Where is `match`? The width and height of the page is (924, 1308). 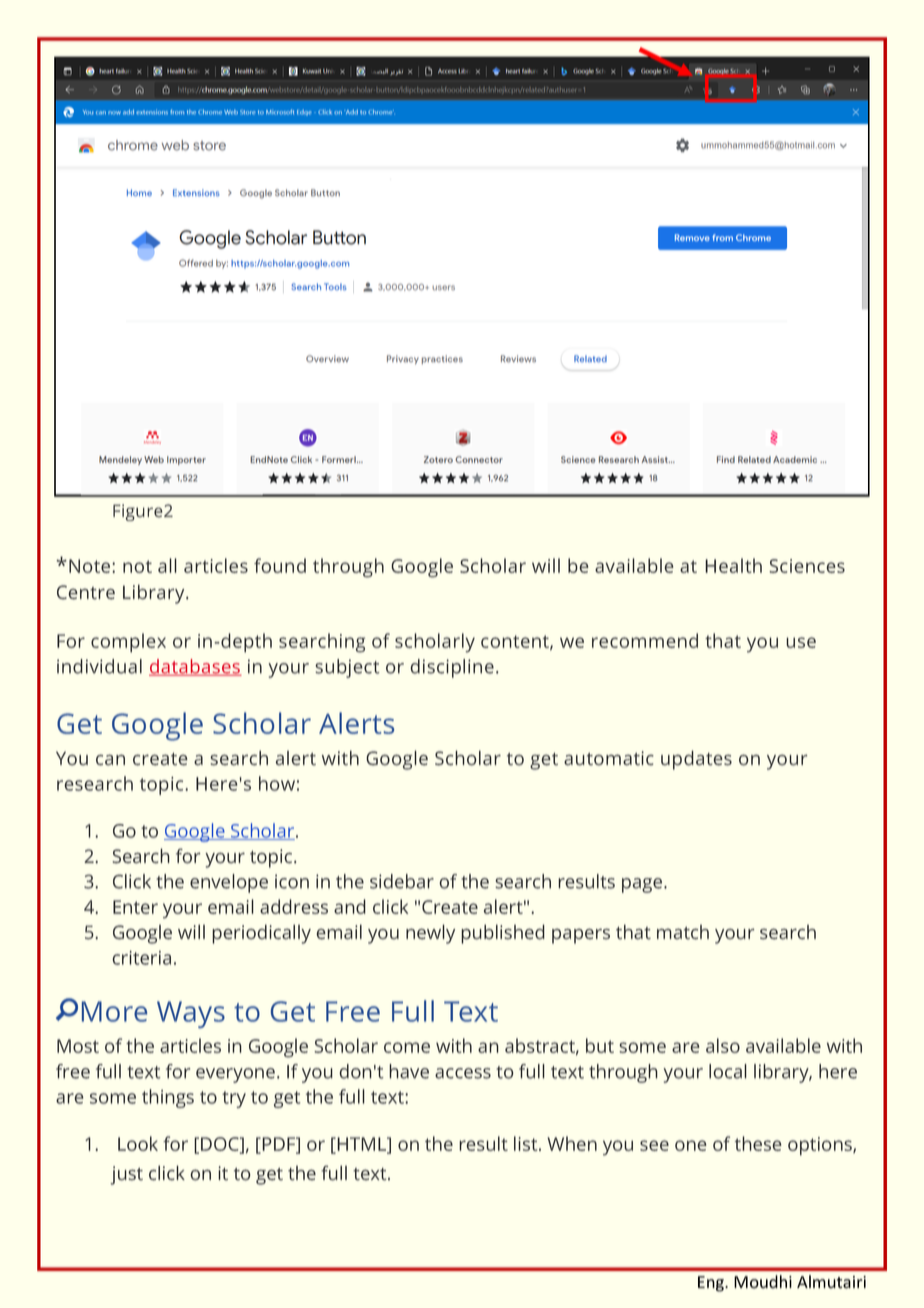 match is located at coordinates (683, 932).
